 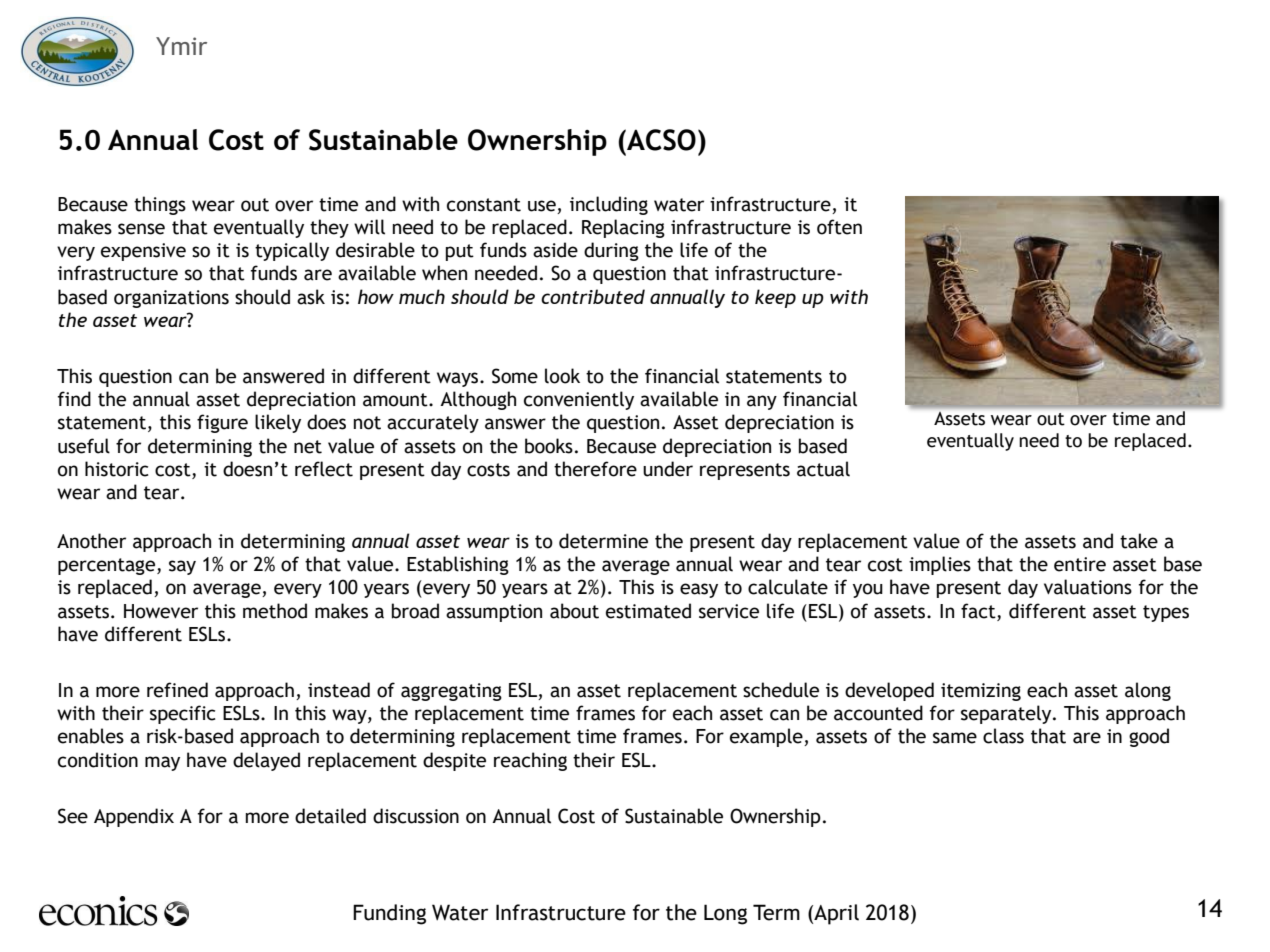 I want to click on historic, so click(x=116, y=469).
